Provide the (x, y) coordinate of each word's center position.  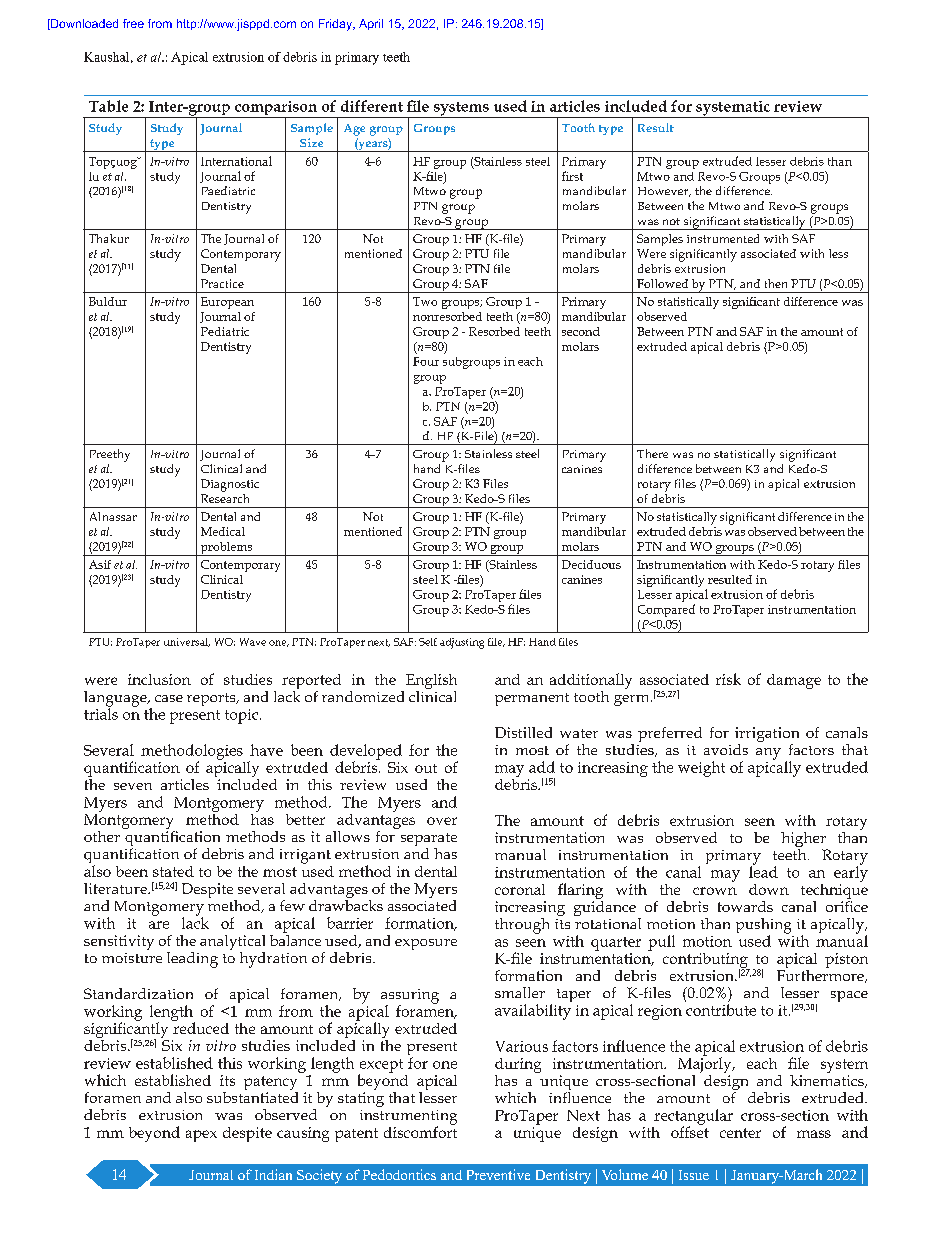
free (133, 23)
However (664, 192)
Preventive (498, 1174)
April (371, 24)
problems (226, 549)
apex (201, 1136)
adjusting (462, 643)
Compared (666, 610)
